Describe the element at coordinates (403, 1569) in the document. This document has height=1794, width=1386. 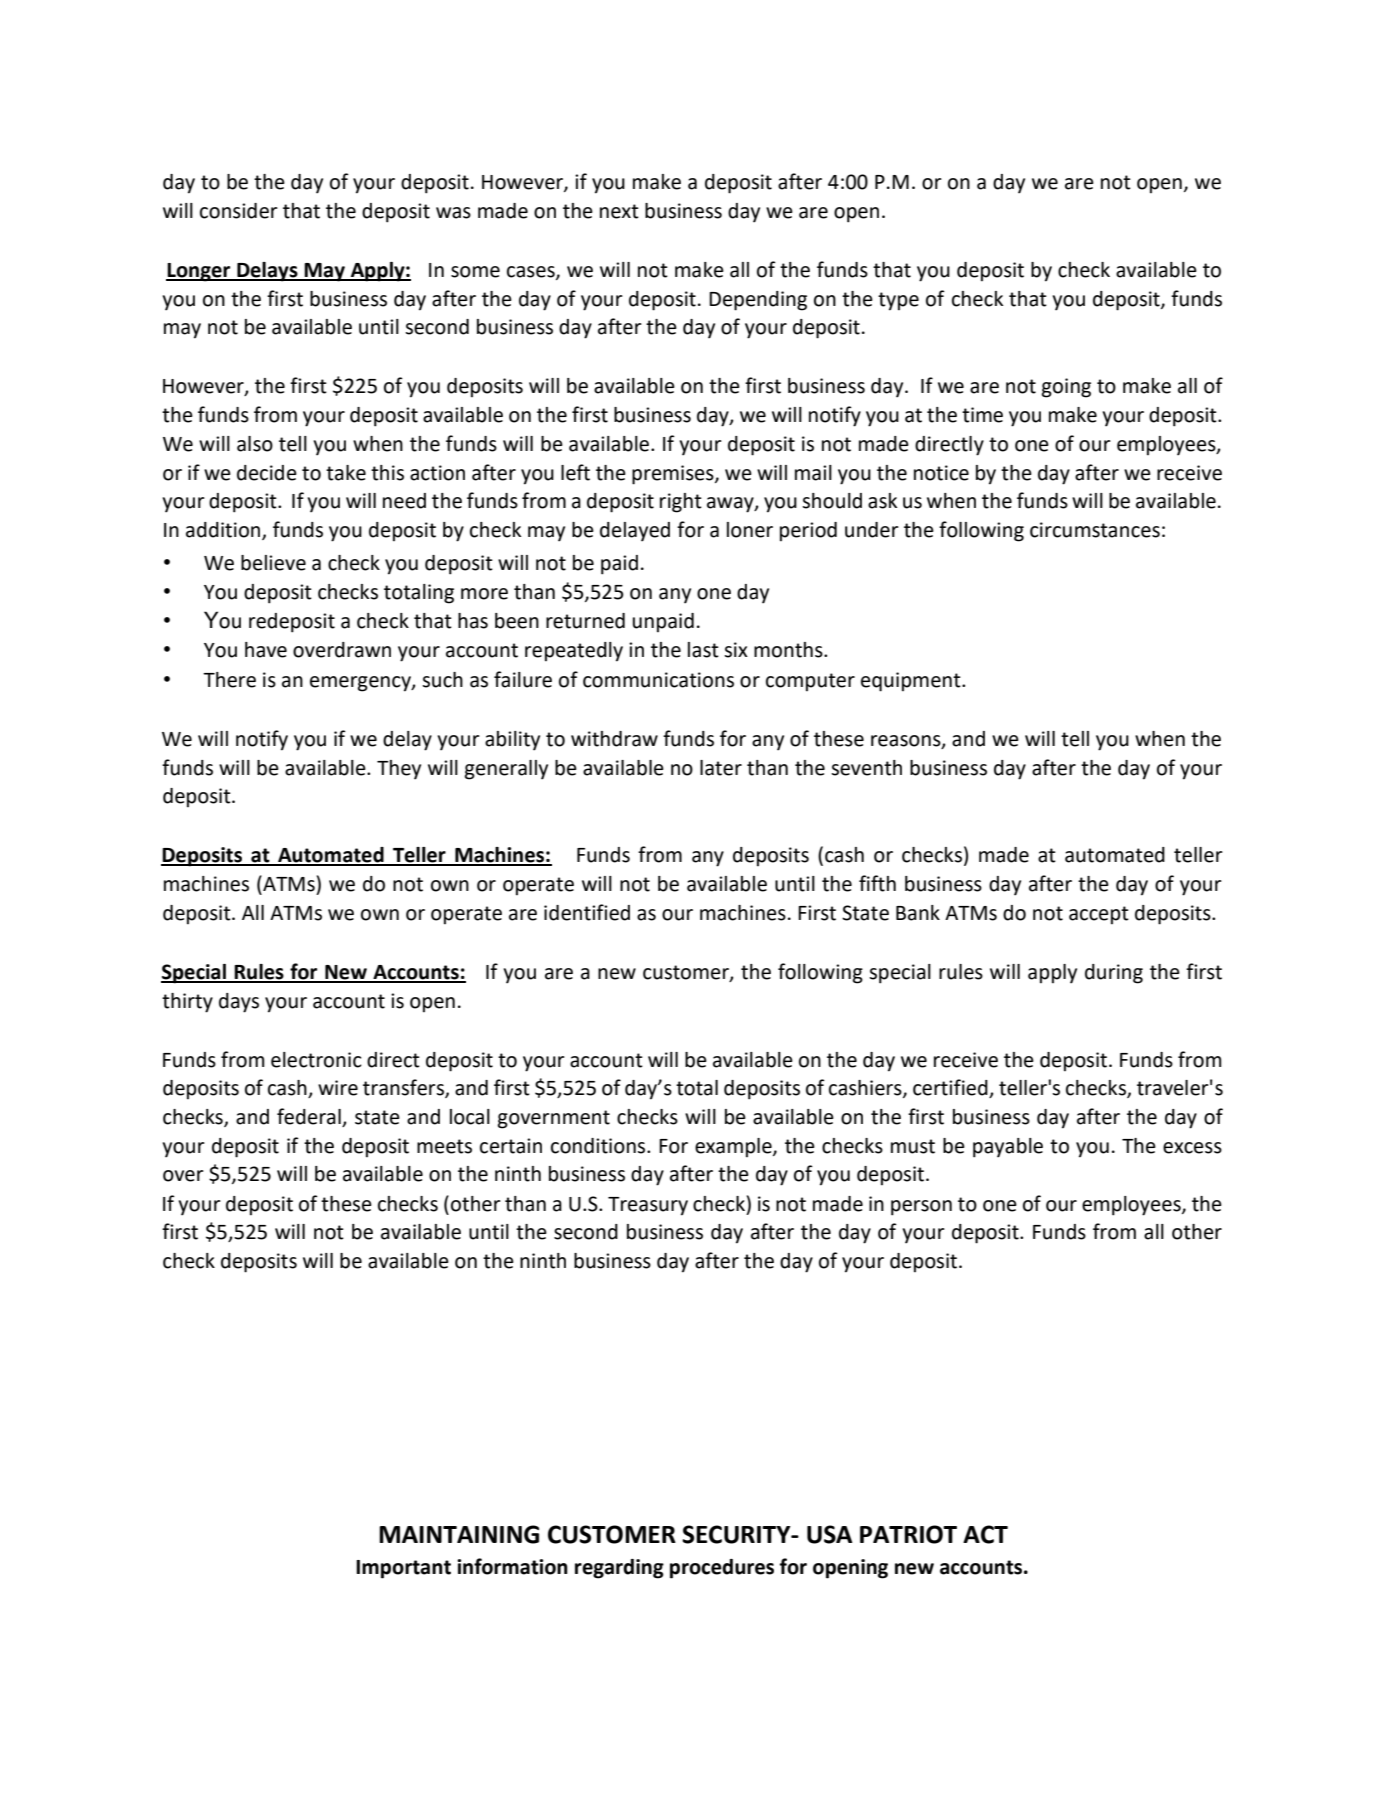
I see `Important` at that location.
